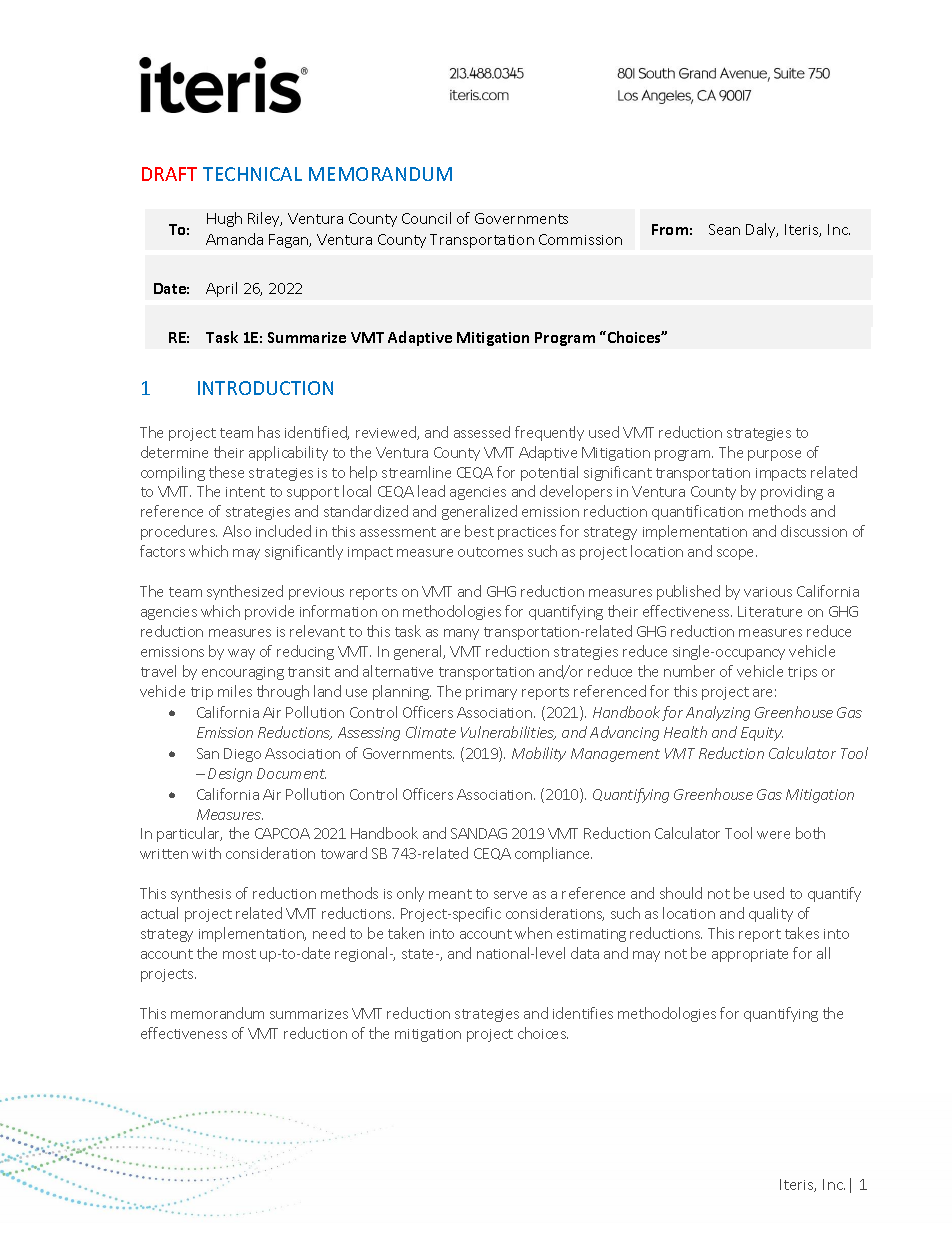 The width and height of the image is (952, 1233). I want to click on with, so click(206, 853).
